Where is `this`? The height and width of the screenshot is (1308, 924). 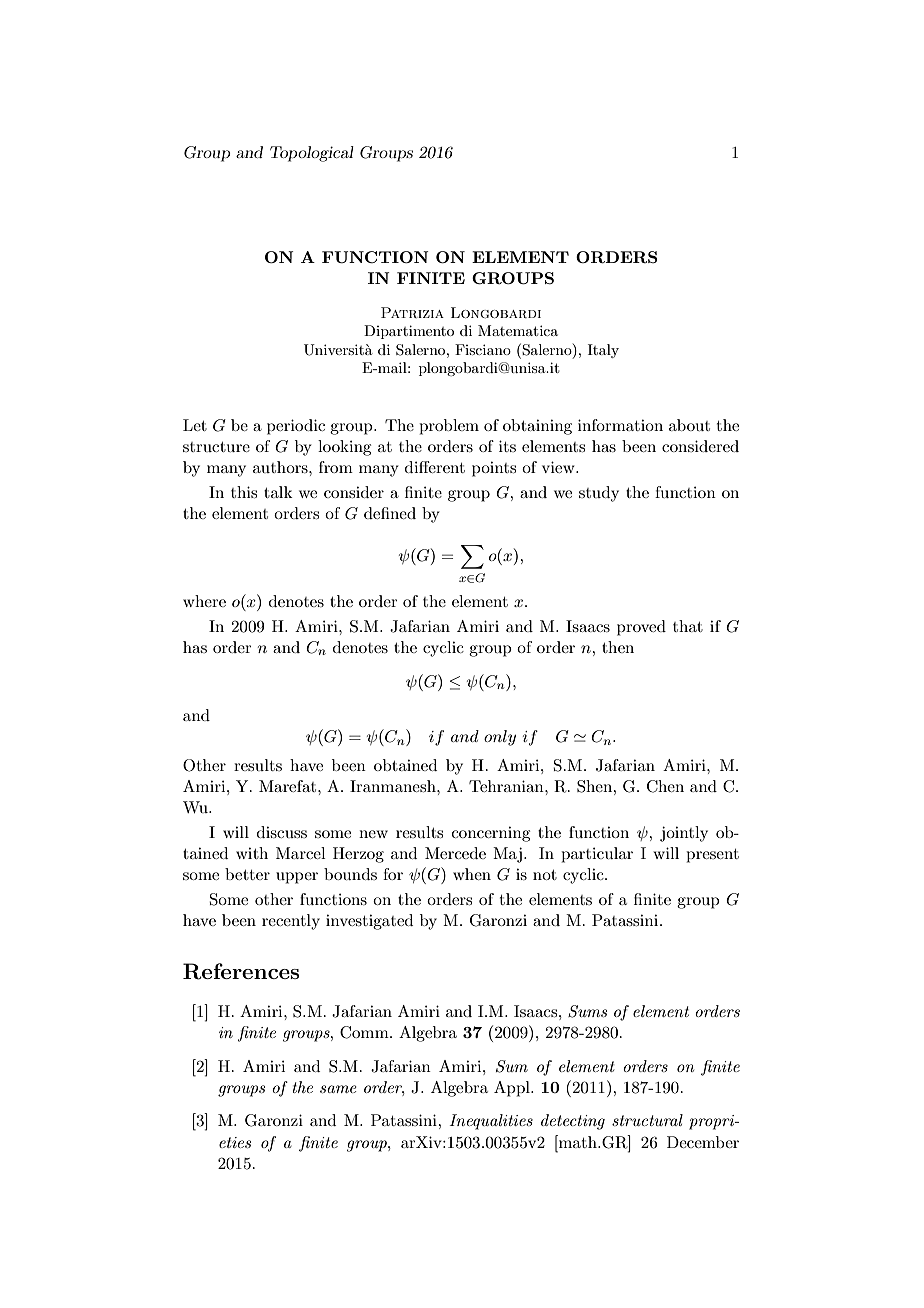
this is located at coordinates (244, 492).
